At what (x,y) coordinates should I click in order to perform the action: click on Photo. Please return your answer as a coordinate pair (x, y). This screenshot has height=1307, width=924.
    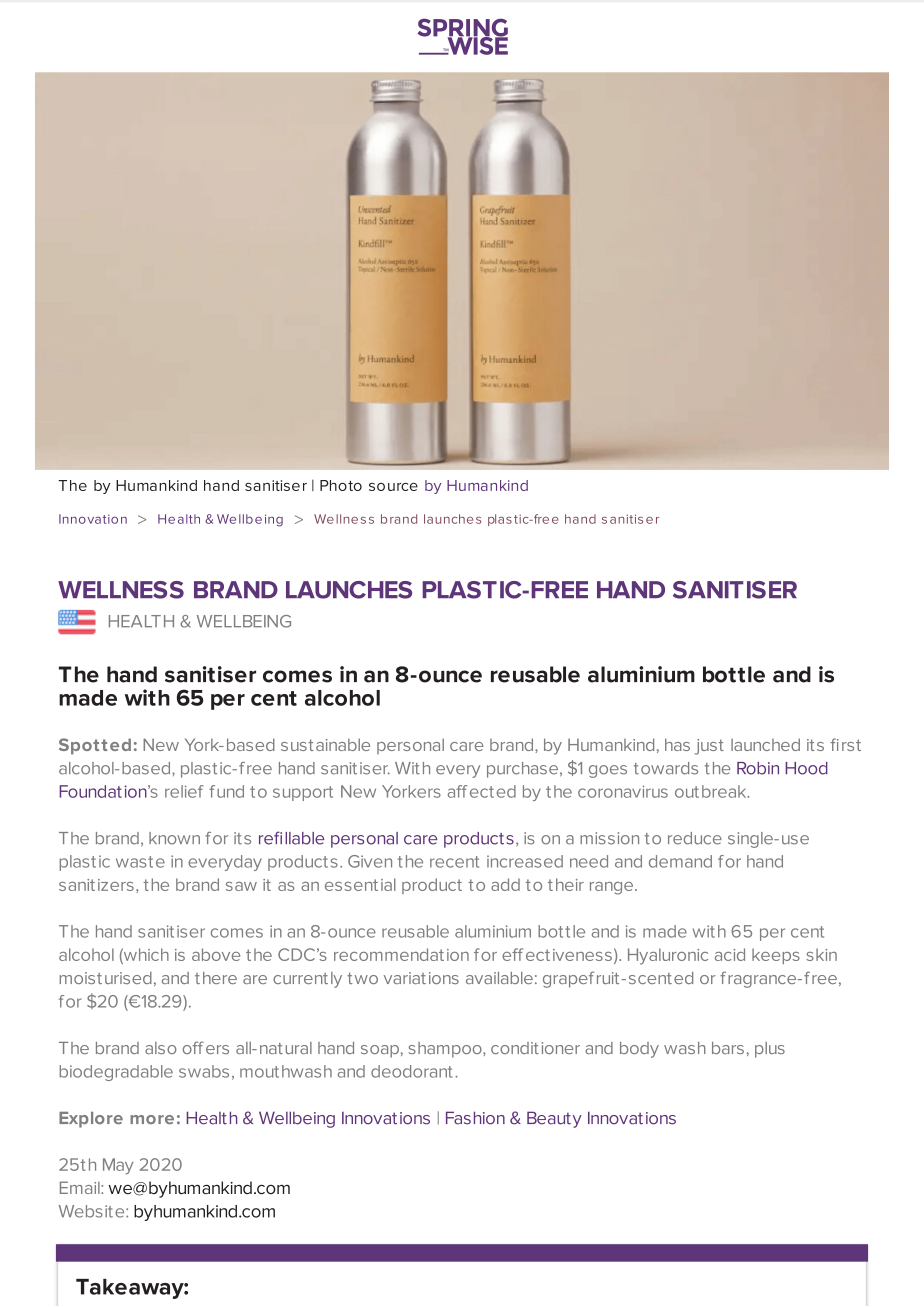
    Looking at the image, I should click on (341, 485).
